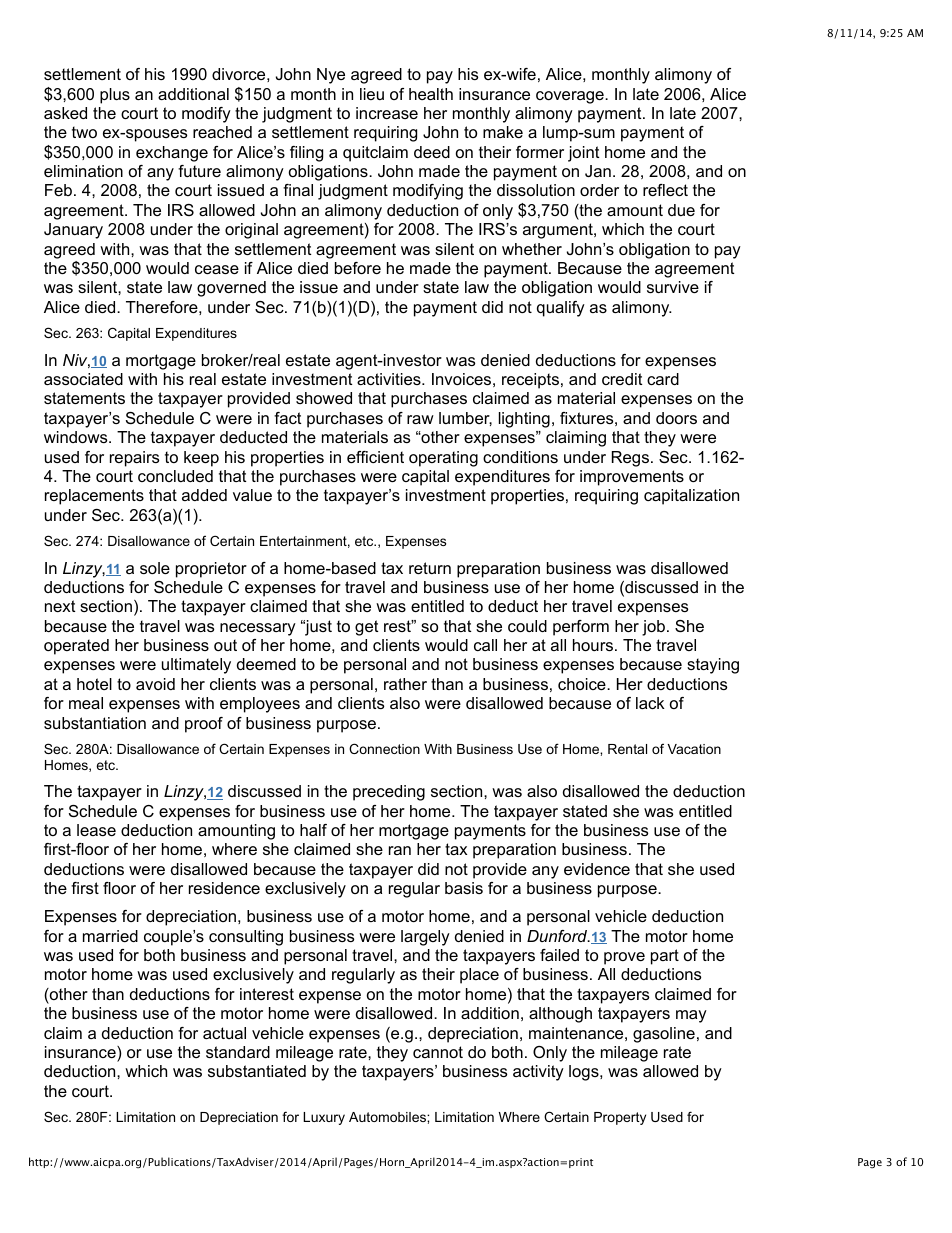 The image size is (952, 1233). Describe the element at coordinates (597, 869) in the screenshot. I see `evidence` at that location.
